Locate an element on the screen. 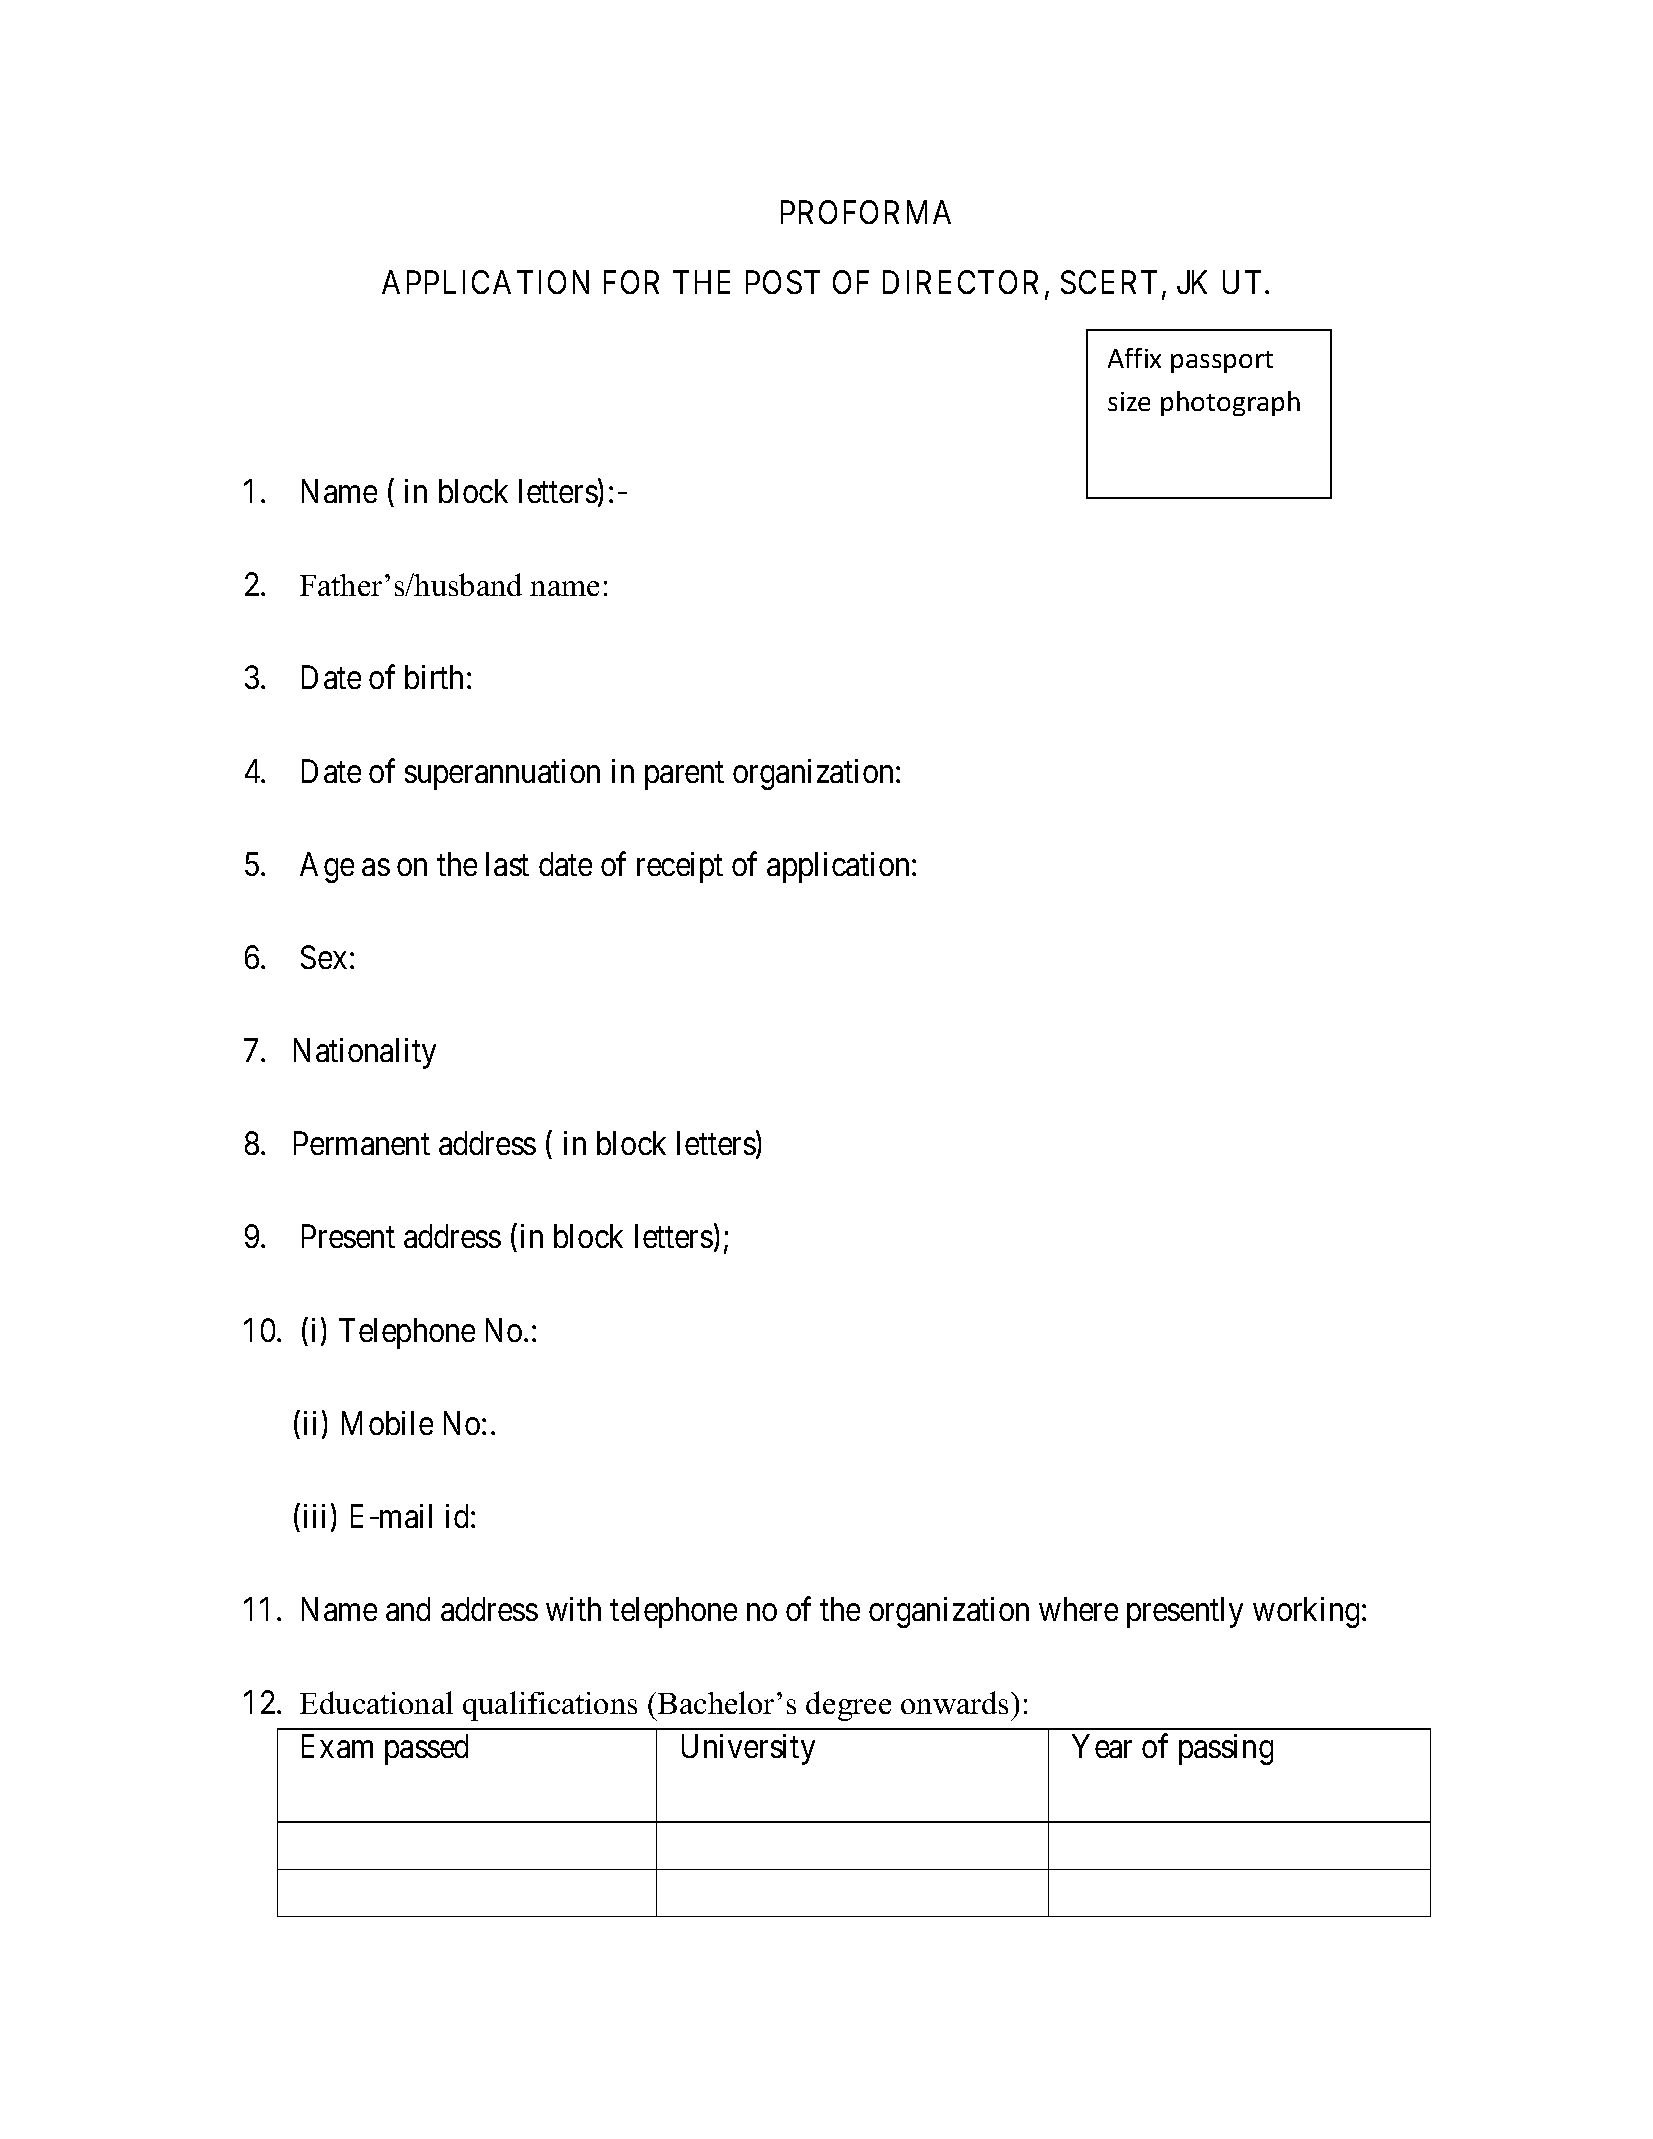 The height and width of the screenshot is (2139, 1653). Mobile is located at coordinates (387, 1423).
